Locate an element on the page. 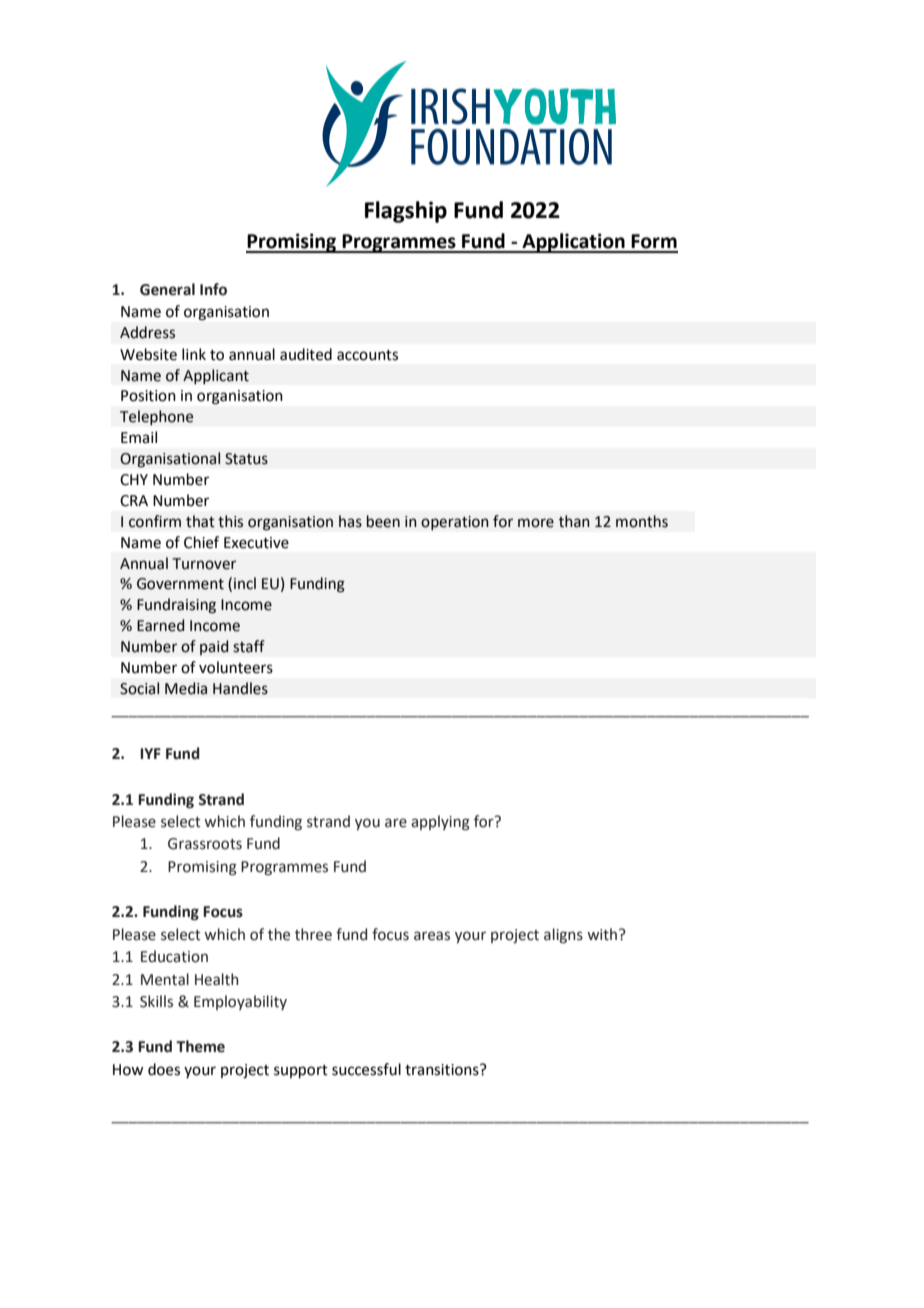  applying is located at coordinates (440, 823).
